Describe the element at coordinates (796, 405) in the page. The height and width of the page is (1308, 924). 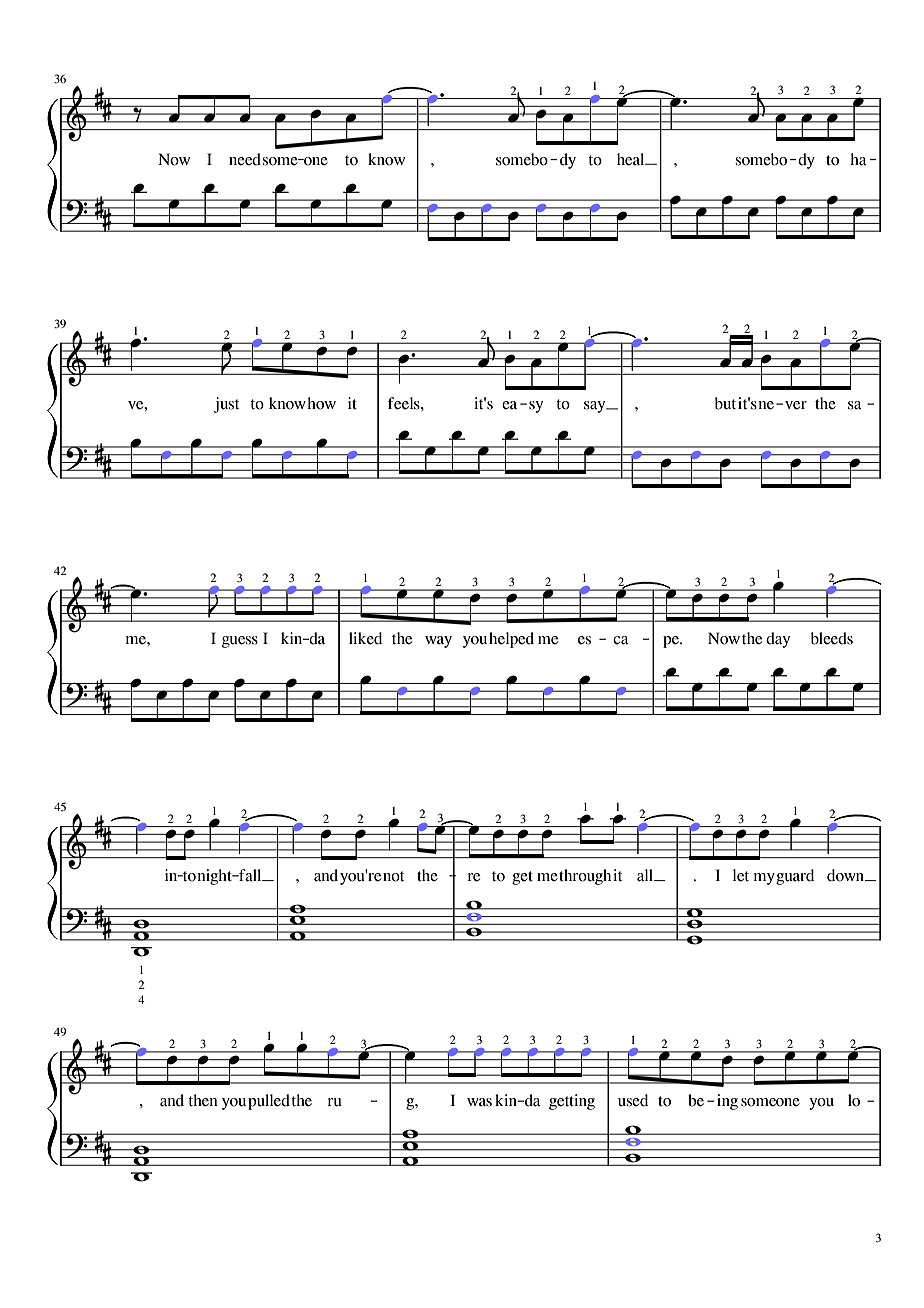
I see `ver` at that location.
